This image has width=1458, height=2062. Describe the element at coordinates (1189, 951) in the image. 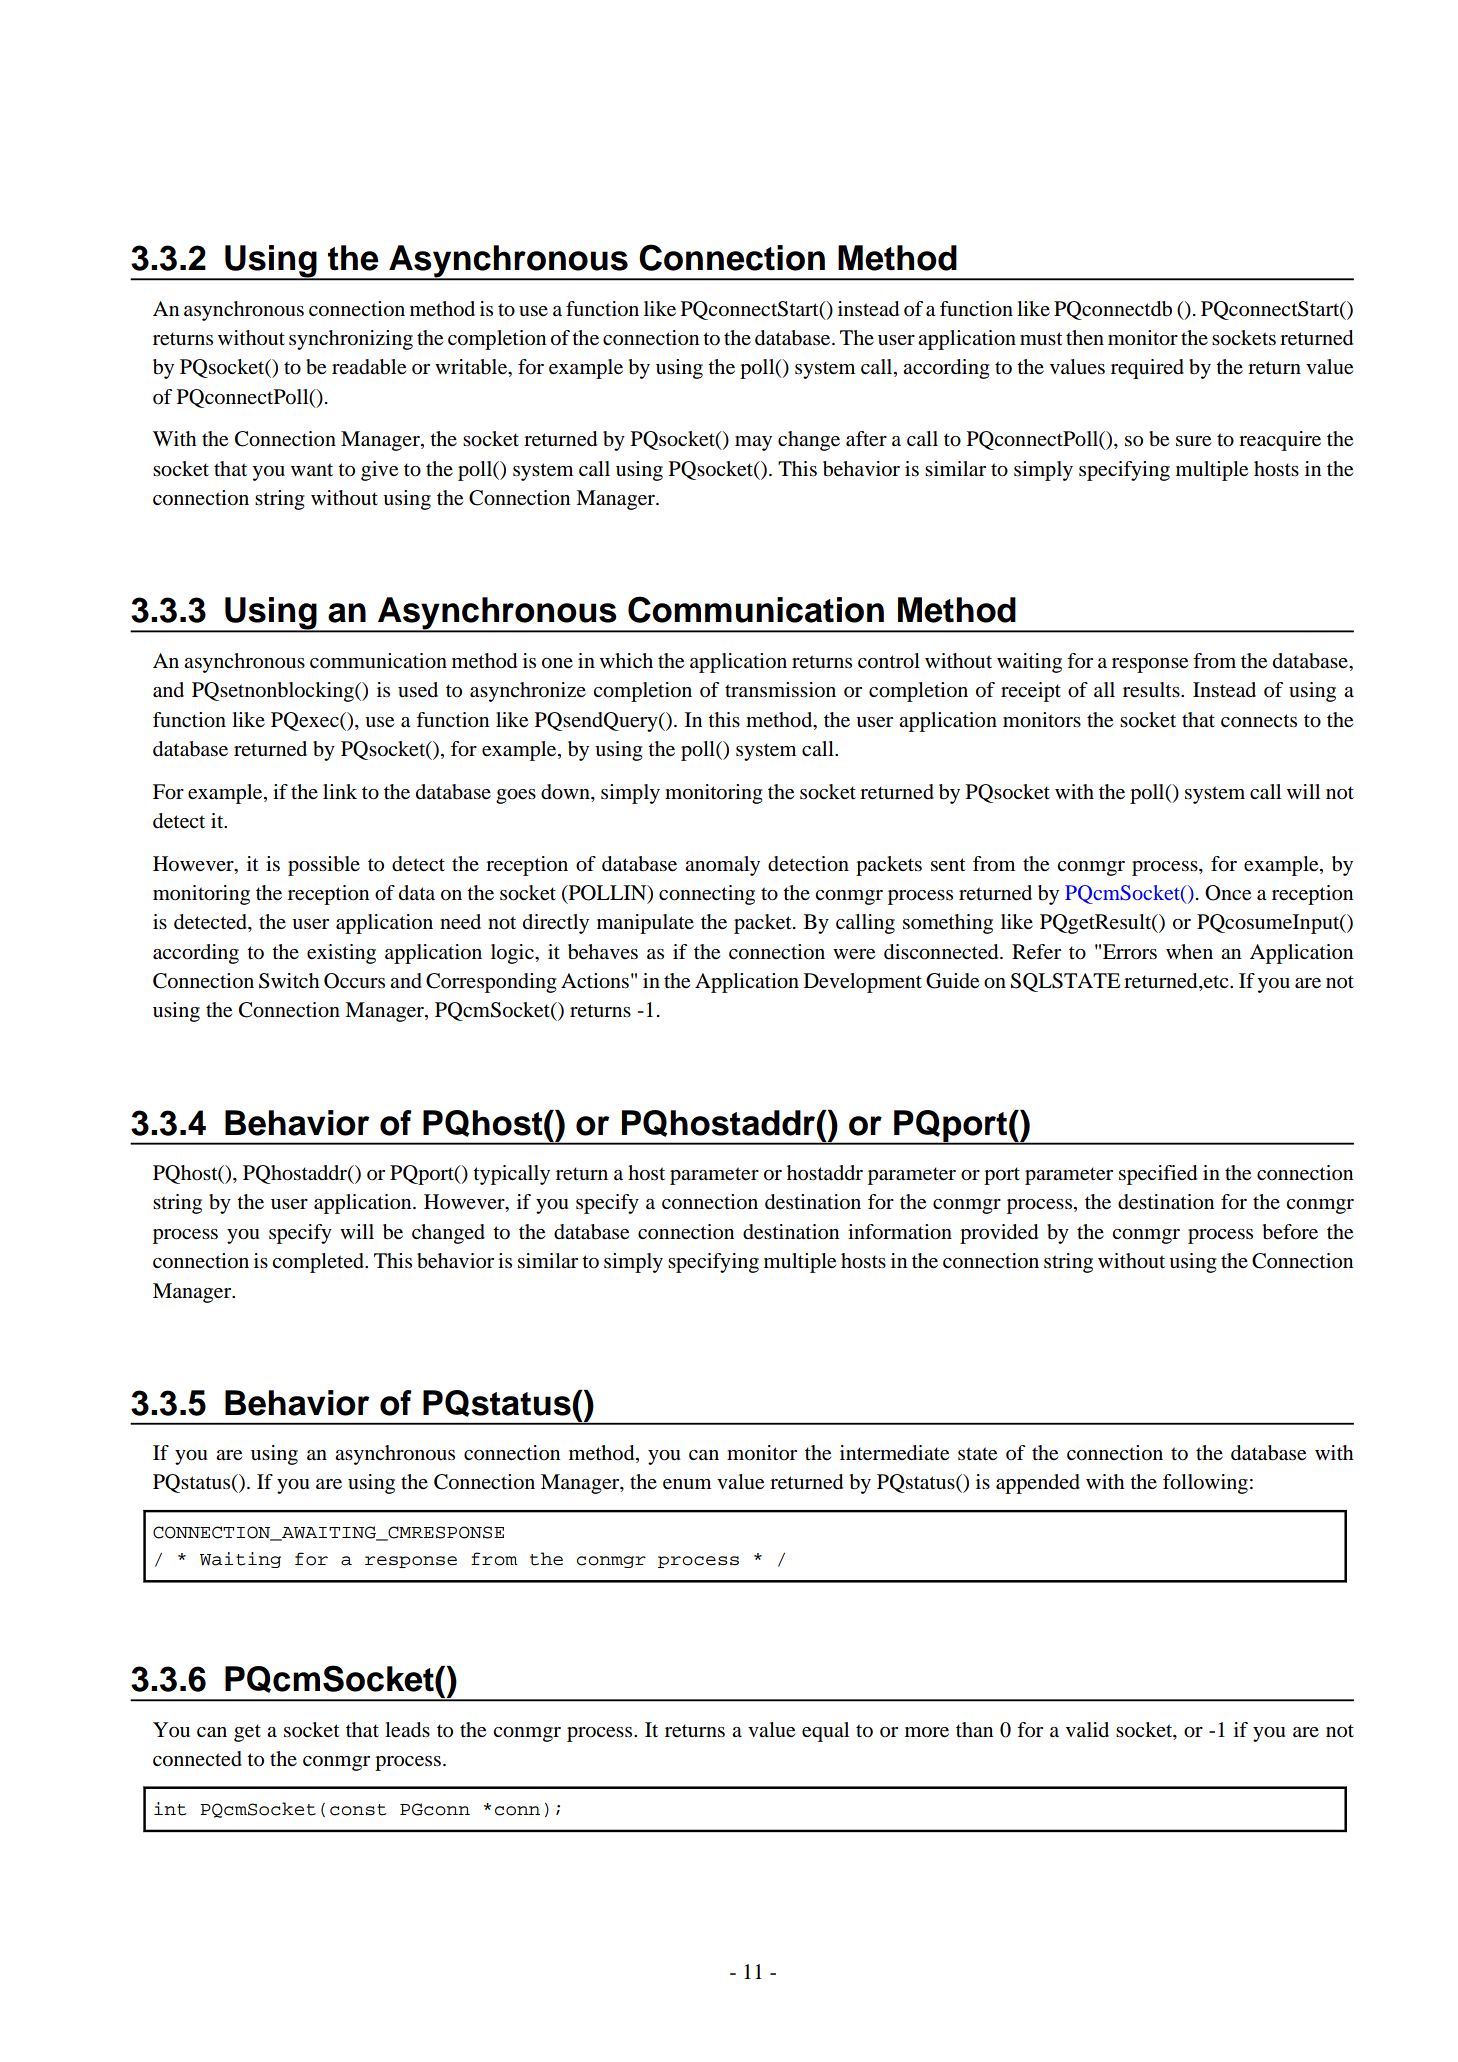

I see `when` at that location.
